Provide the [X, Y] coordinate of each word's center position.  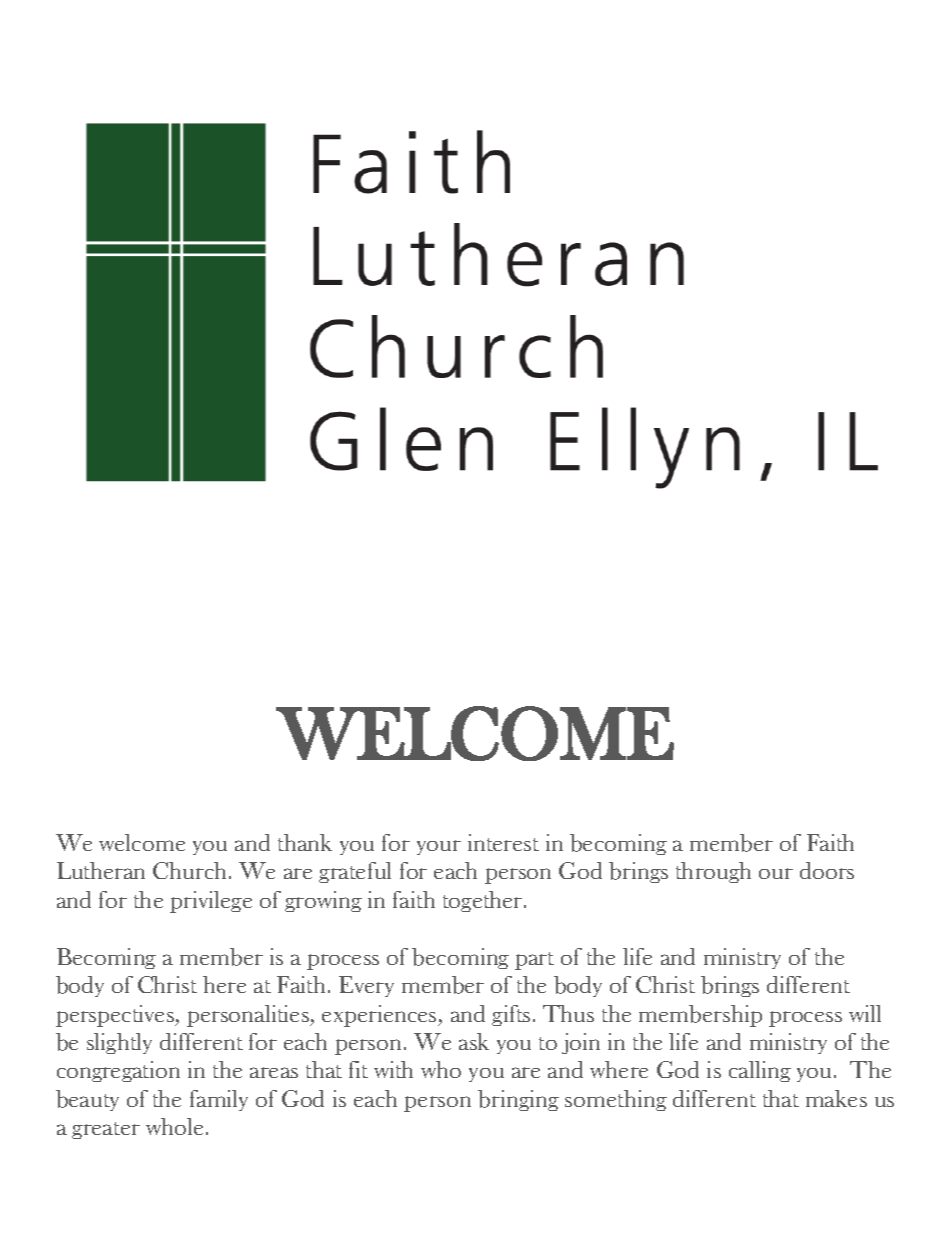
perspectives [116, 1016]
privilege [211, 902]
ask [474, 1041]
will [865, 1013]
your [439, 847]
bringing [518, 1100]
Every [366, 986]
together [484, 901]
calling [760, 1071]
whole [174, 1126]
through [713, 872]
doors [827, 870]
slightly [119, 1043]
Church [189, 870]
